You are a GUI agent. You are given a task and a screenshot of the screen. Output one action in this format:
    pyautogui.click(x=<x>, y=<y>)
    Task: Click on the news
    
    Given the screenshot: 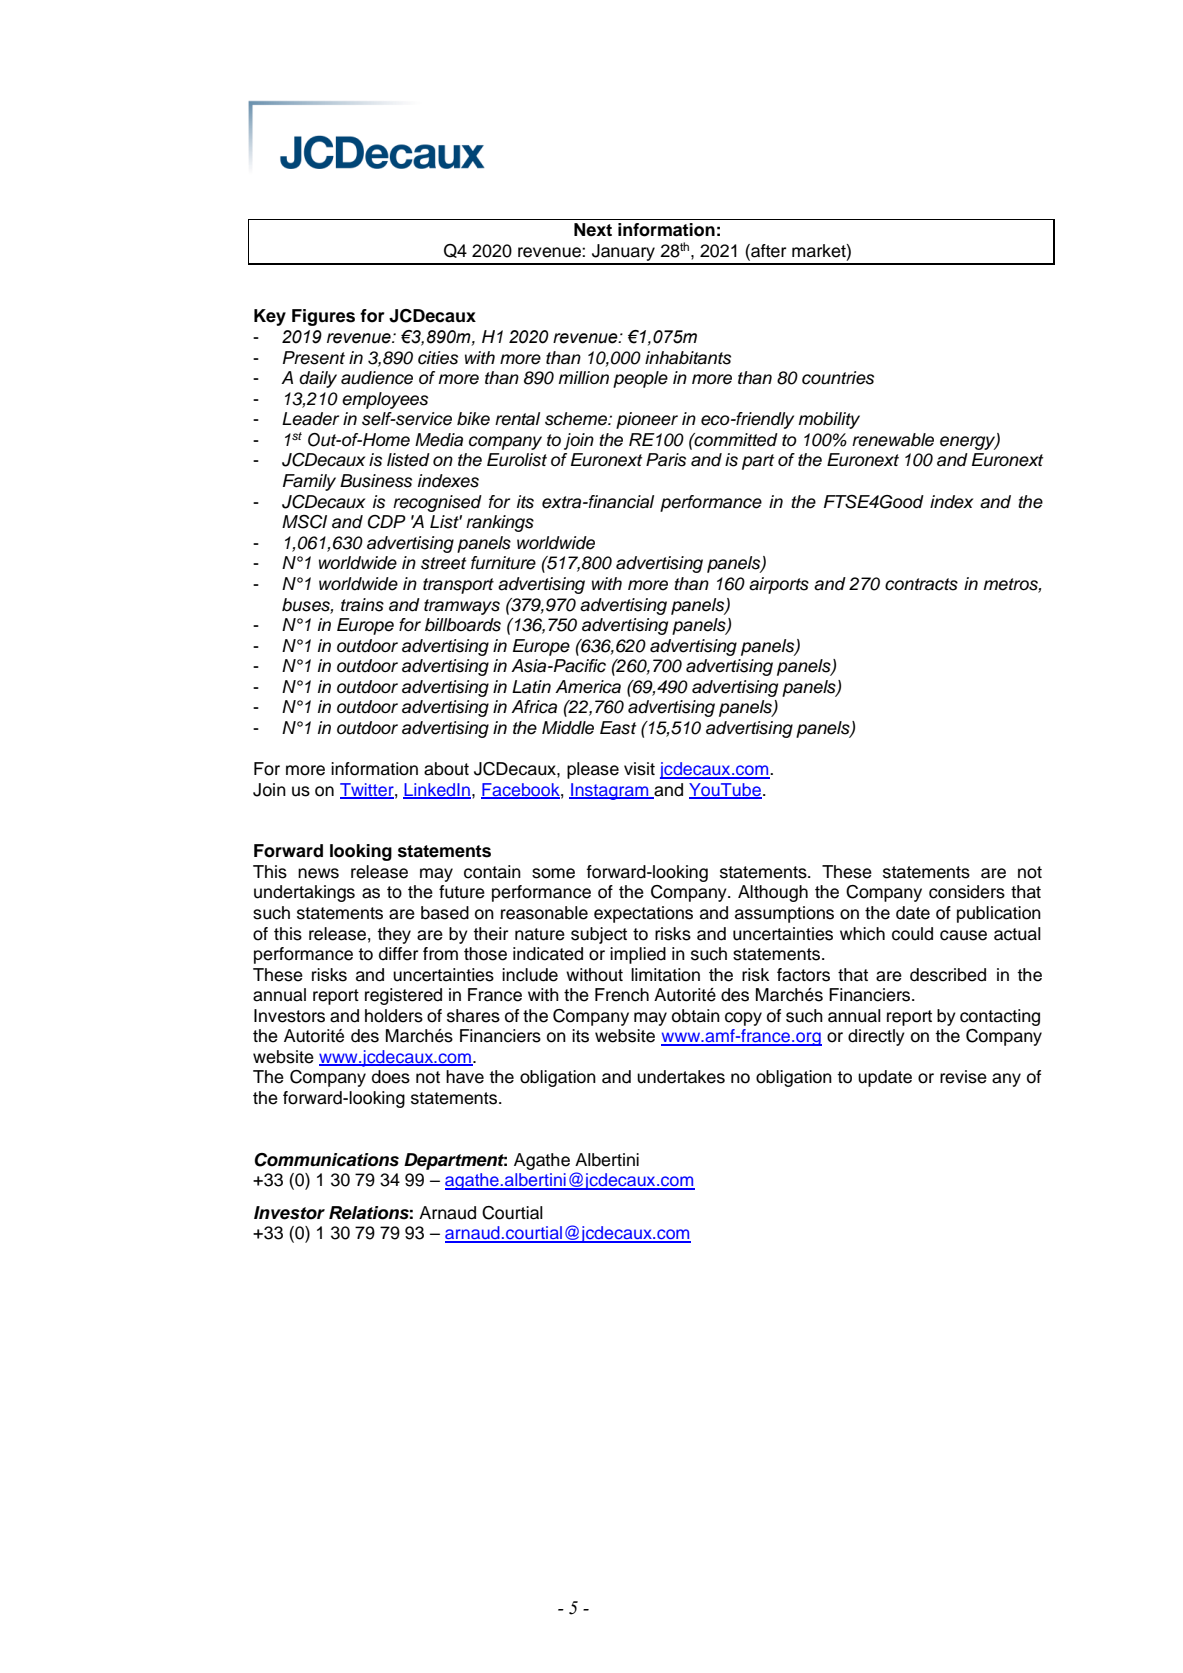 What is the action you would take?
    pyautogui.click(x=318, y=873)
